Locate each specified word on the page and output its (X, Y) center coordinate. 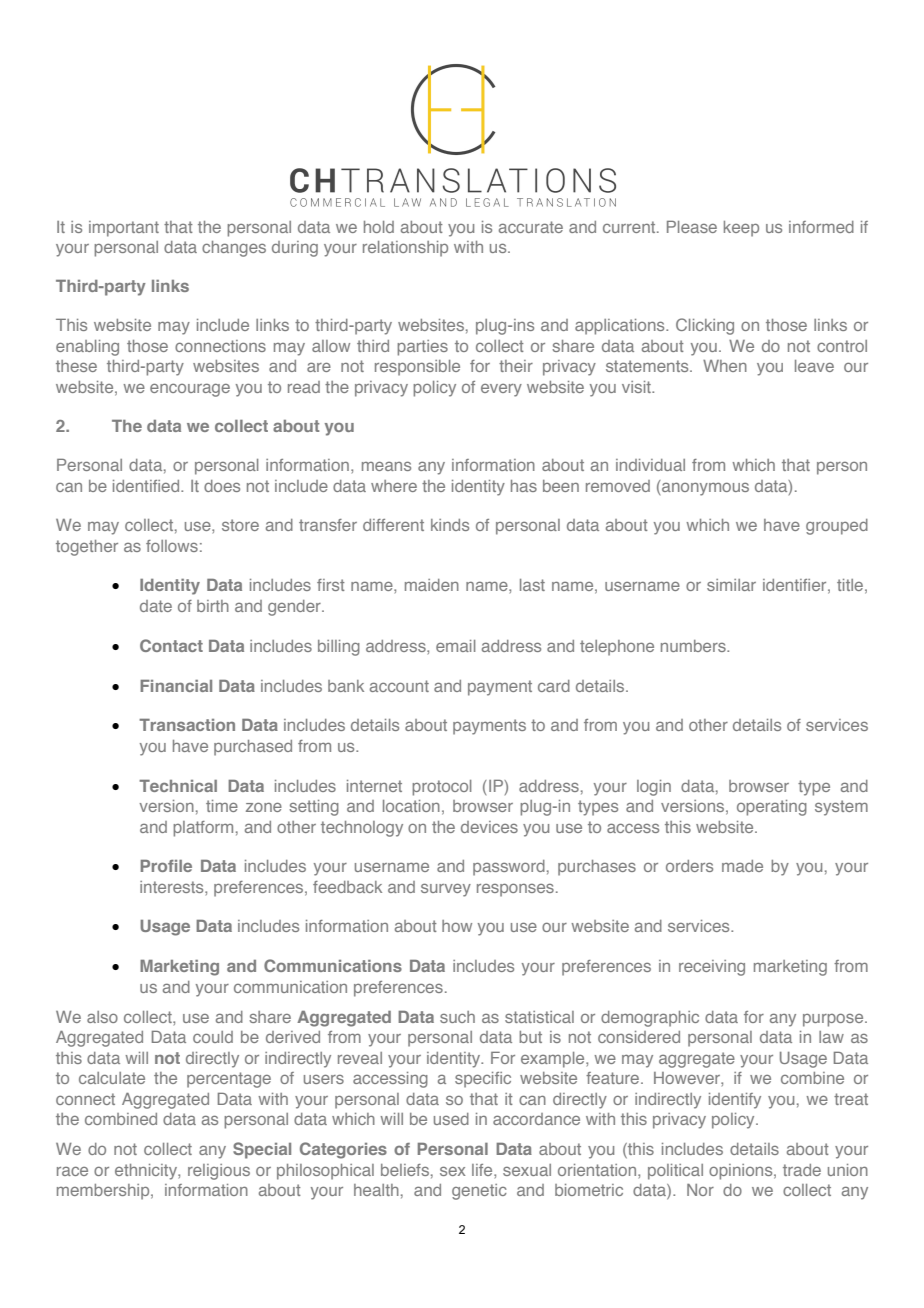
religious (219, 1172)
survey (446, 890)
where (394, 486)
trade (802, 1170)
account (399, 686)
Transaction (187, 725)
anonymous (704, 488)
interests (173, 887)
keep (741, 229)
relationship (405, 249)
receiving (712, 968)
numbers (694, 646)
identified (147, 486)
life (483, 1170)
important (124, 229)
